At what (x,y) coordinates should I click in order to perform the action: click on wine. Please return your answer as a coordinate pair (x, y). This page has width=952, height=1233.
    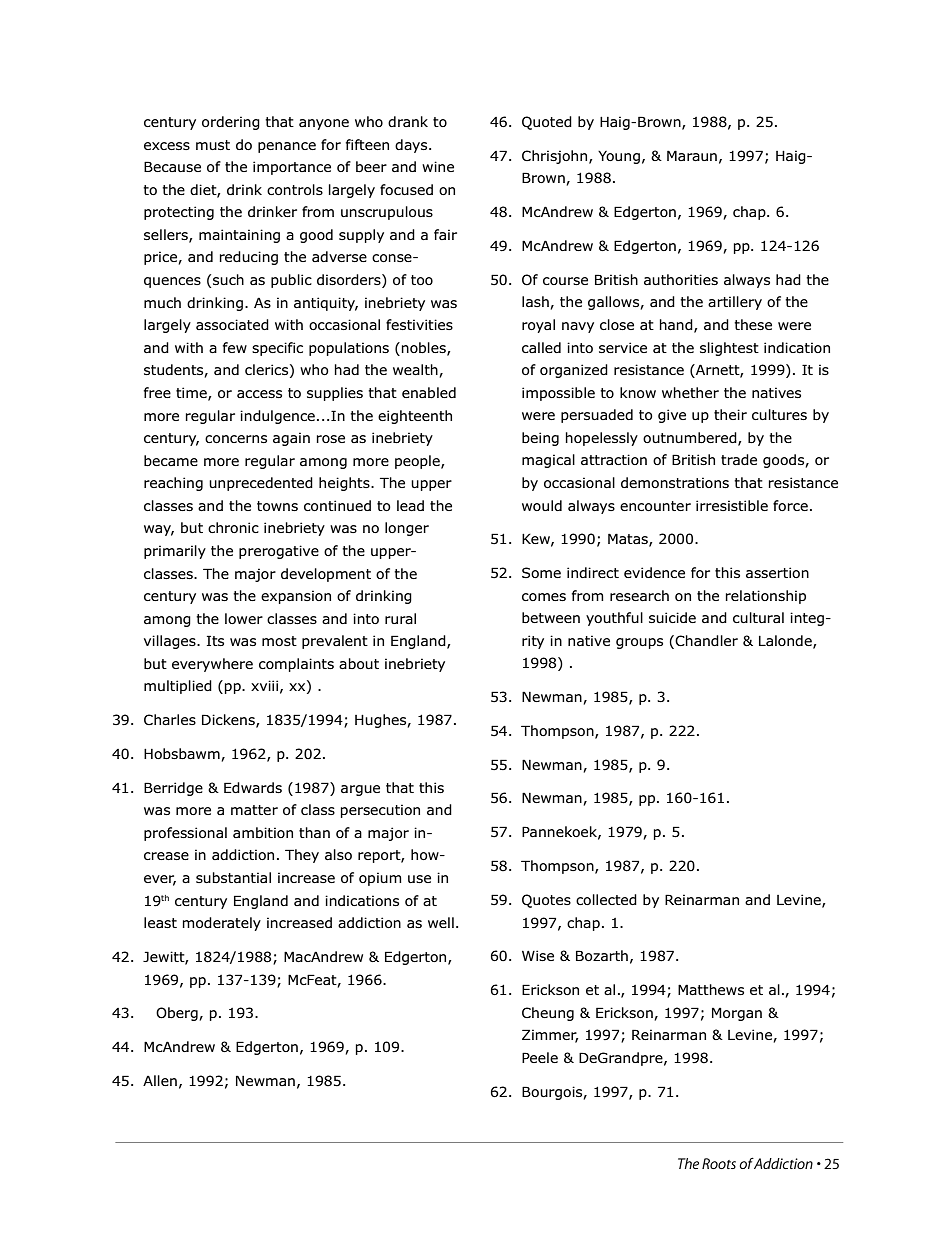
    Looking at the image, I should click on (438, 166).
